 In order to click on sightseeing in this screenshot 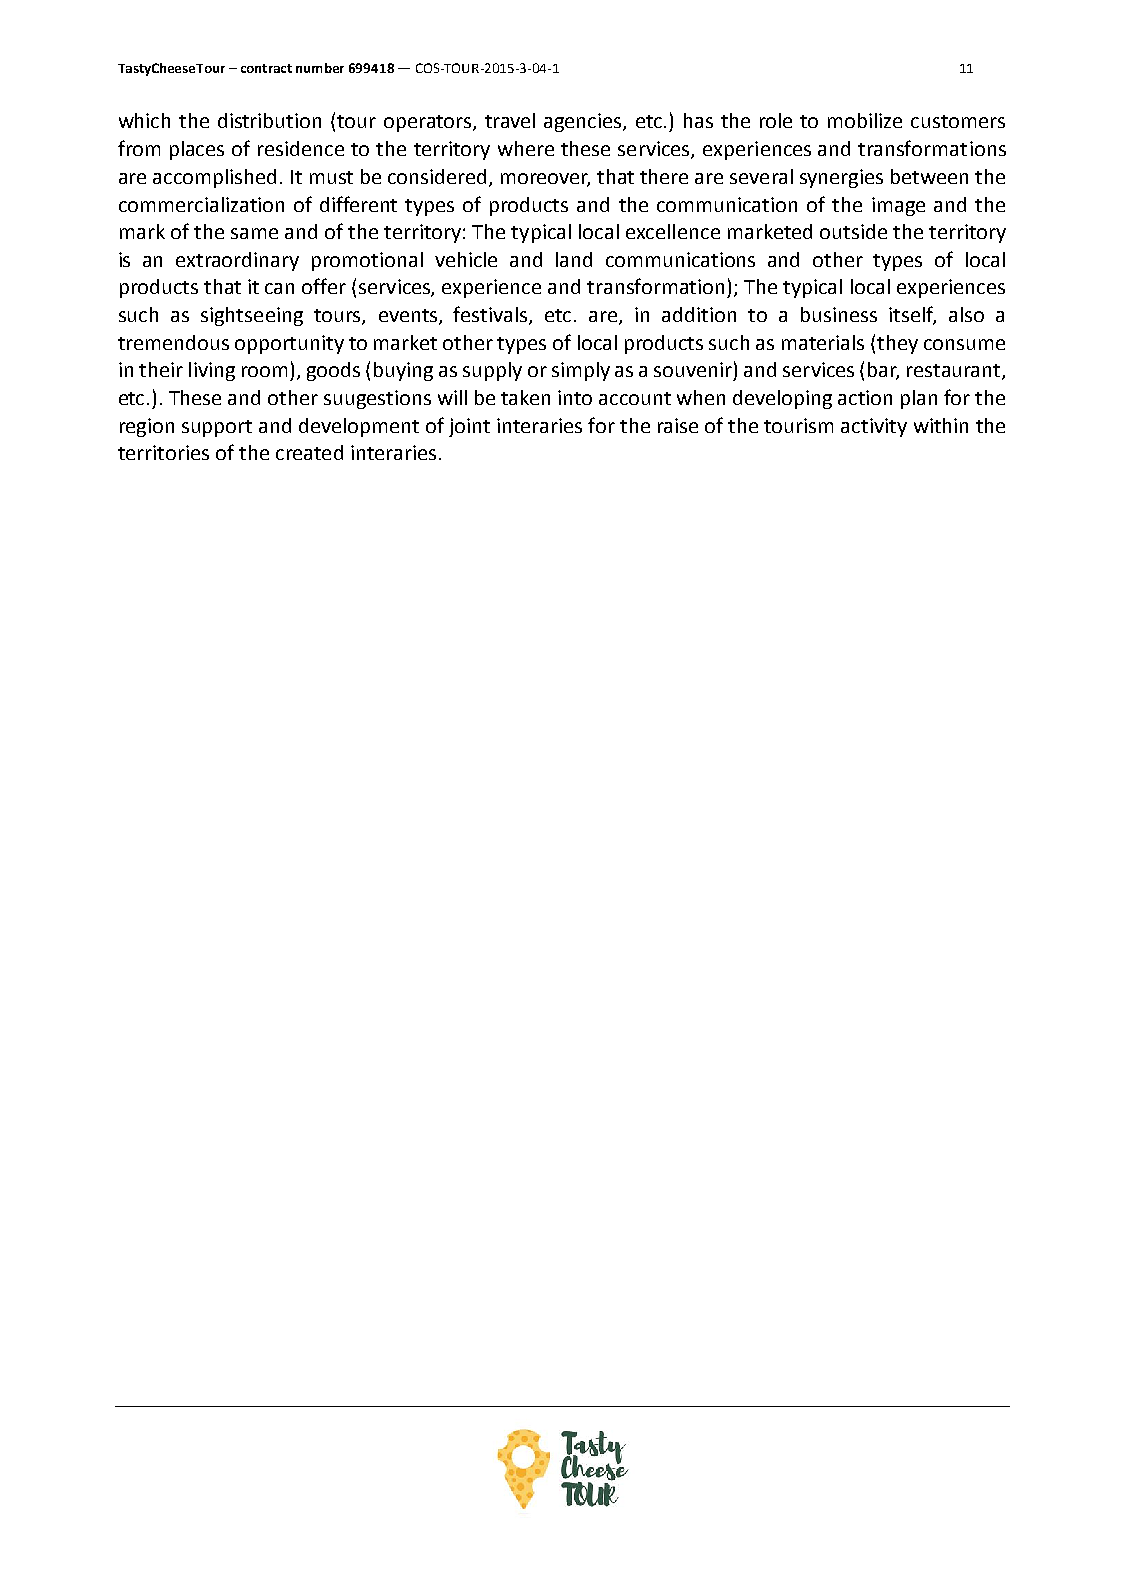, I will do `click(252, 316)`.
